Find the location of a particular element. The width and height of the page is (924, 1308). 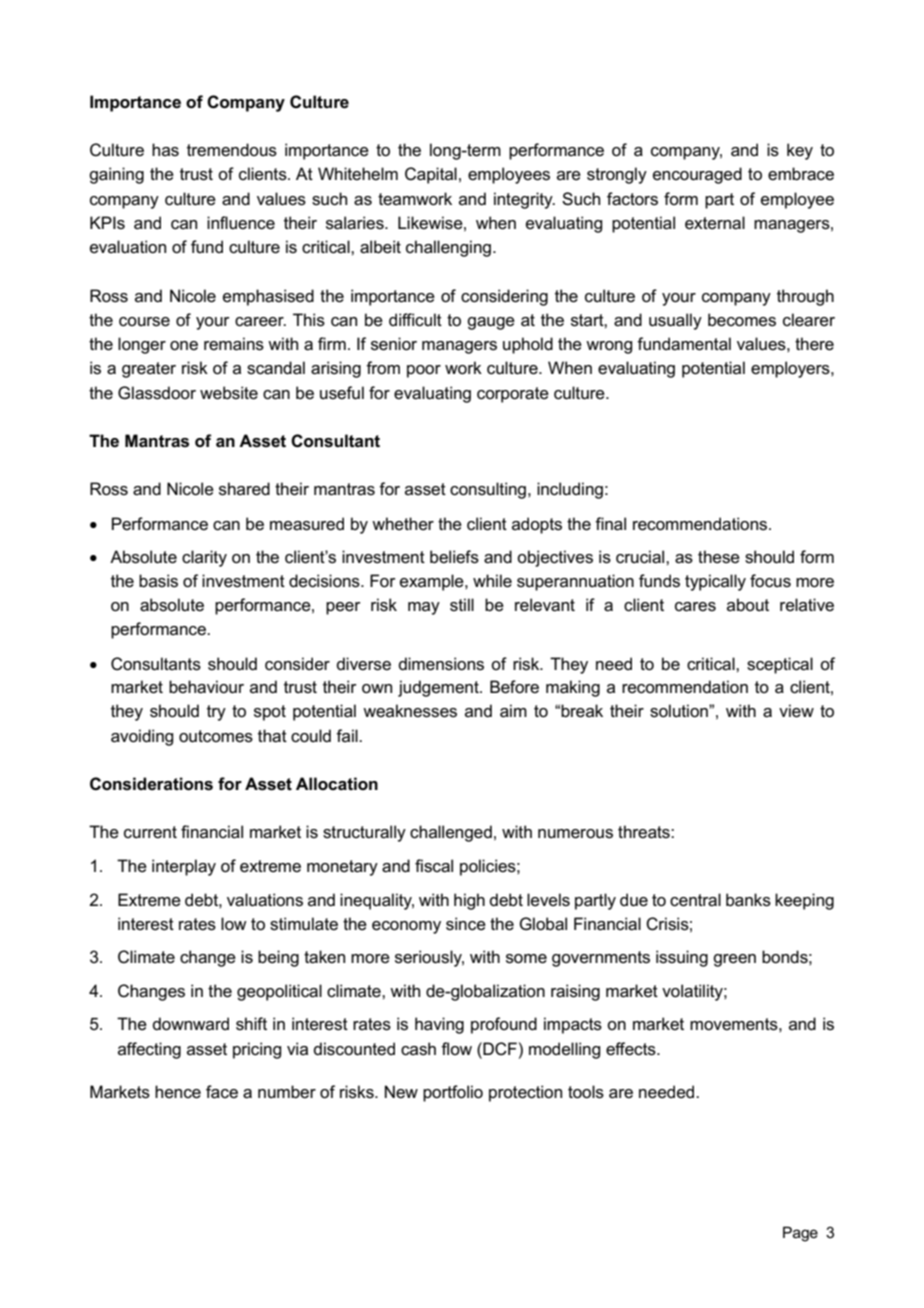

encouraged is located at coordinates (697, 175).
